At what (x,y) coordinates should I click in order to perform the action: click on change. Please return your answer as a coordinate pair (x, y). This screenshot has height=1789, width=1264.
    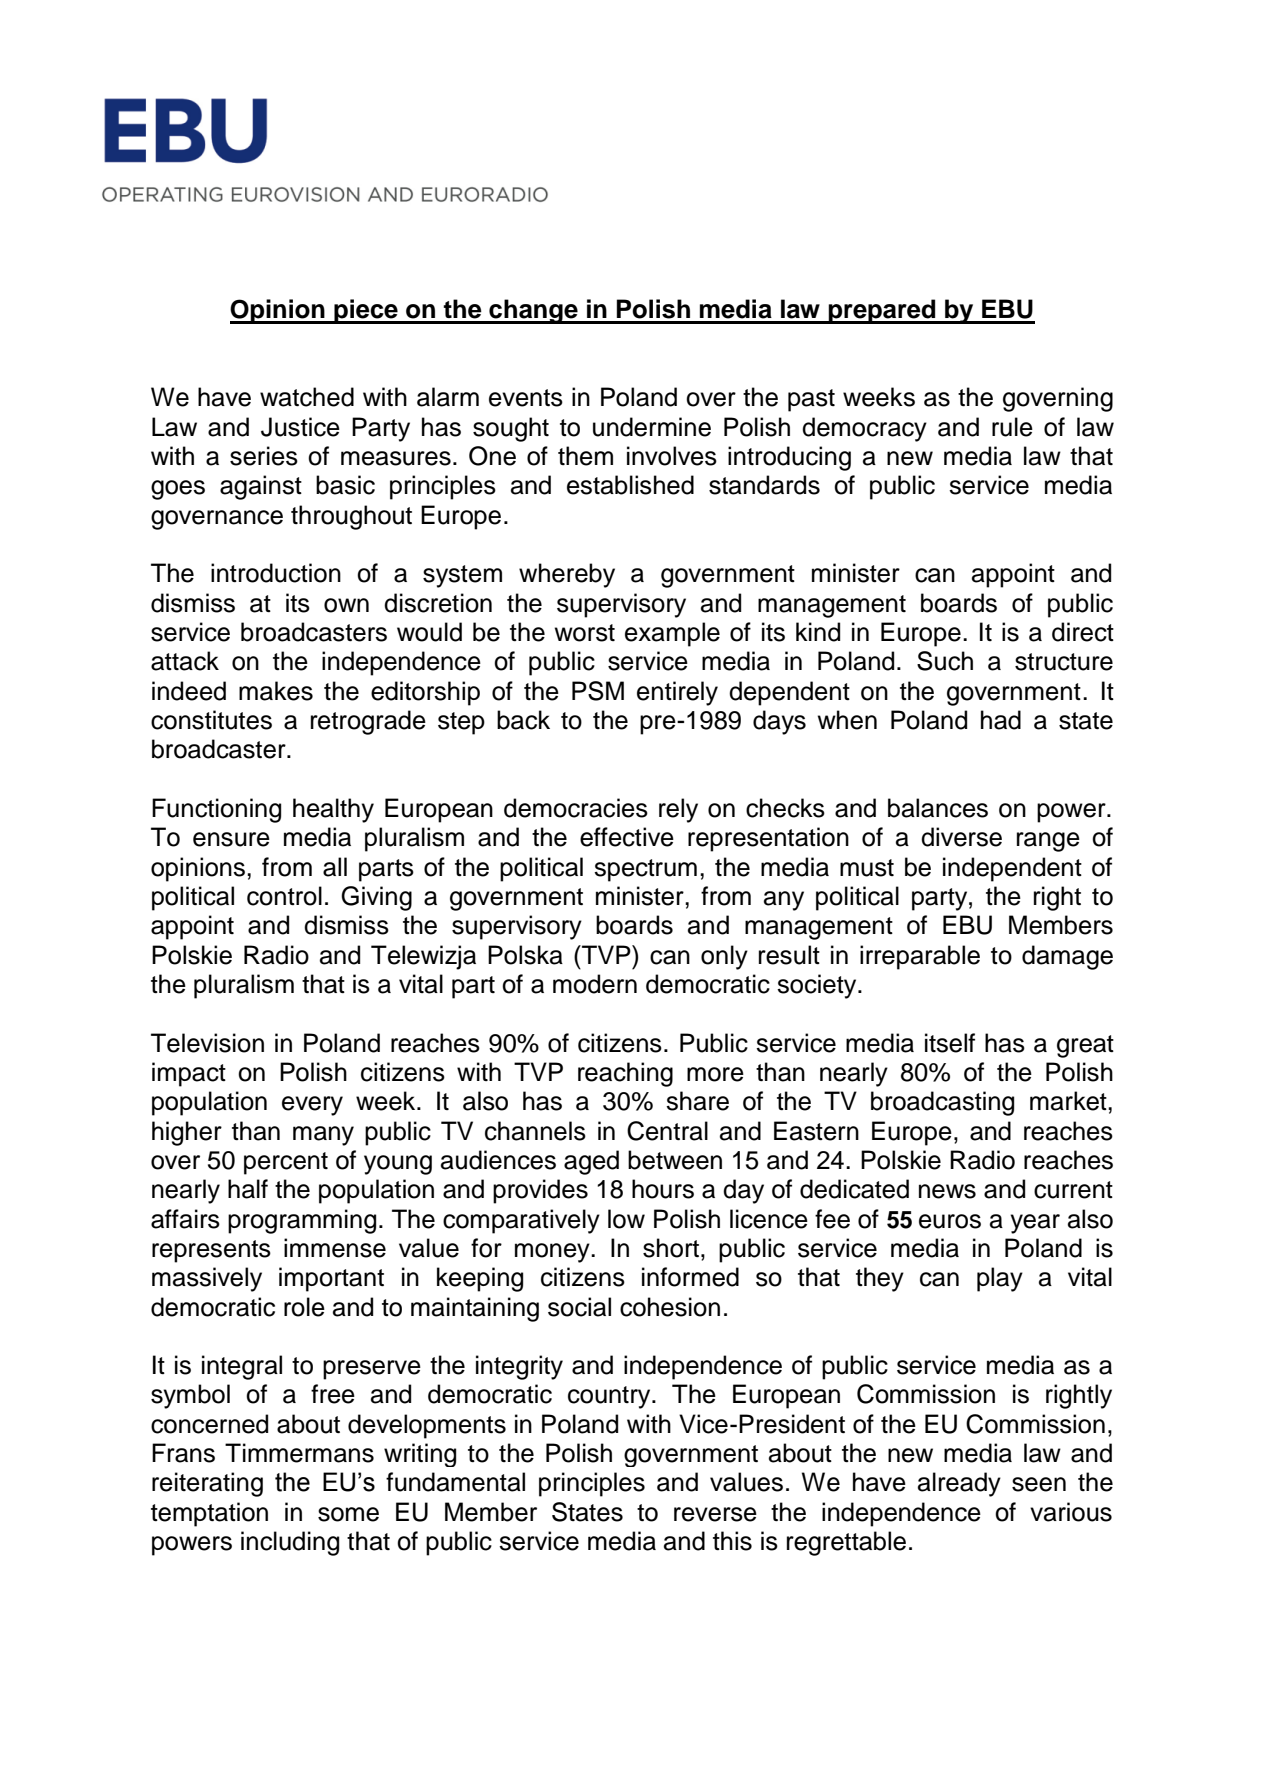
    Looking at the image, I should click on (533, 311).
